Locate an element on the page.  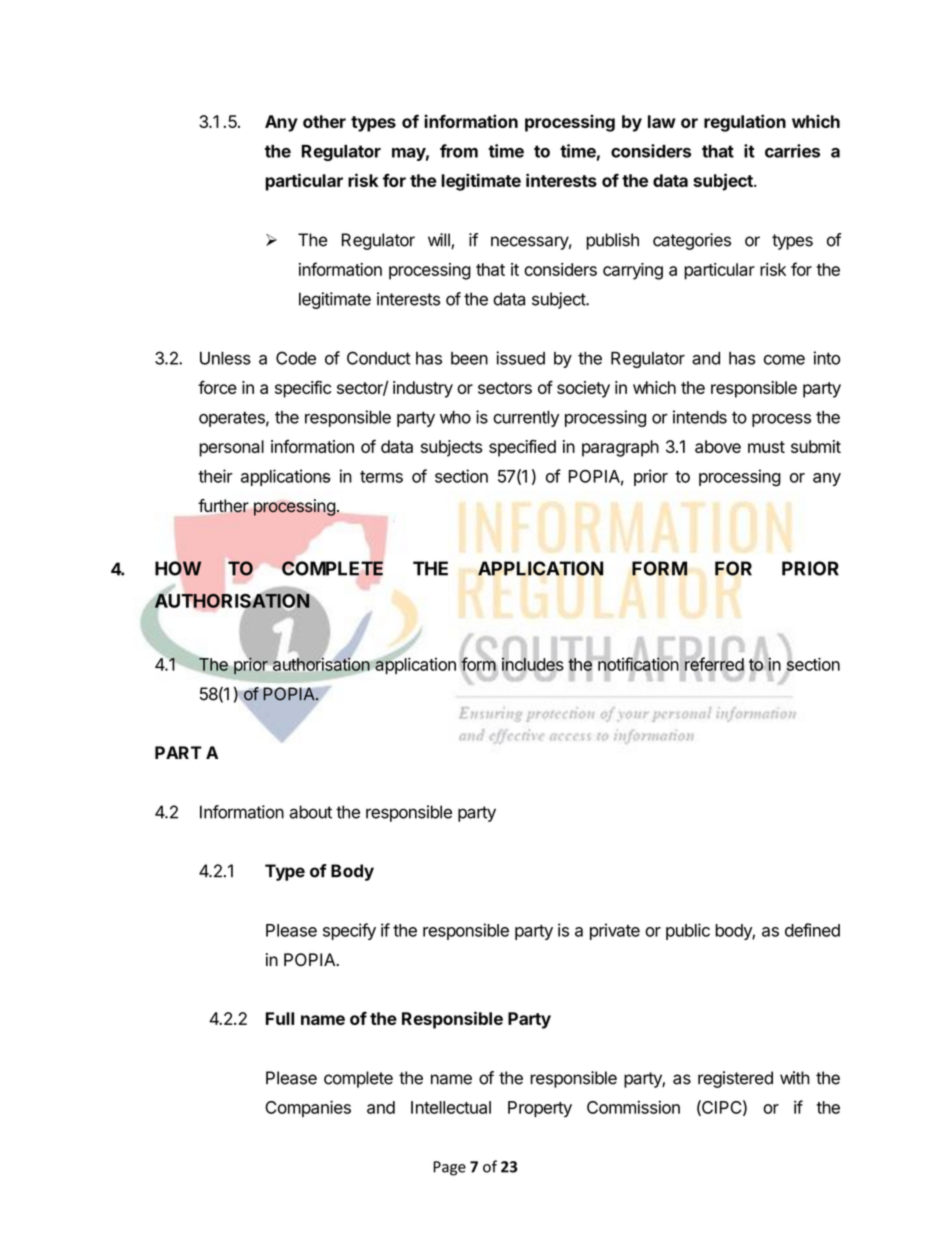
specify is located at coordinates (349, 931).
